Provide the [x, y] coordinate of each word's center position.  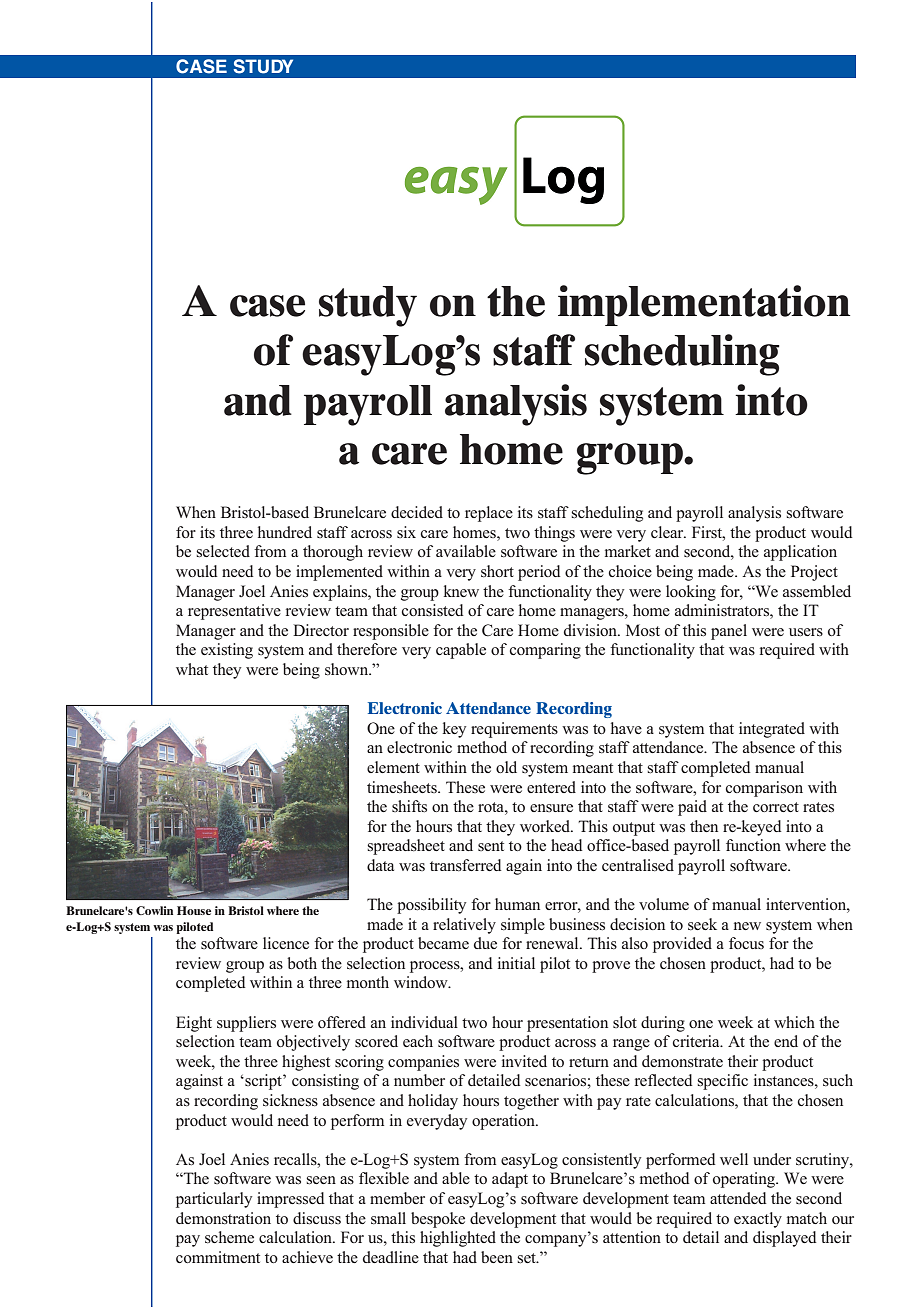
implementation [704, 305]
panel [729, 632]
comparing [545, 651]
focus [746, 943]
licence [286, 943]
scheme [229, 1237]
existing [227, 651]
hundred [285, 532]
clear [668, 532]
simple [523, 926]
